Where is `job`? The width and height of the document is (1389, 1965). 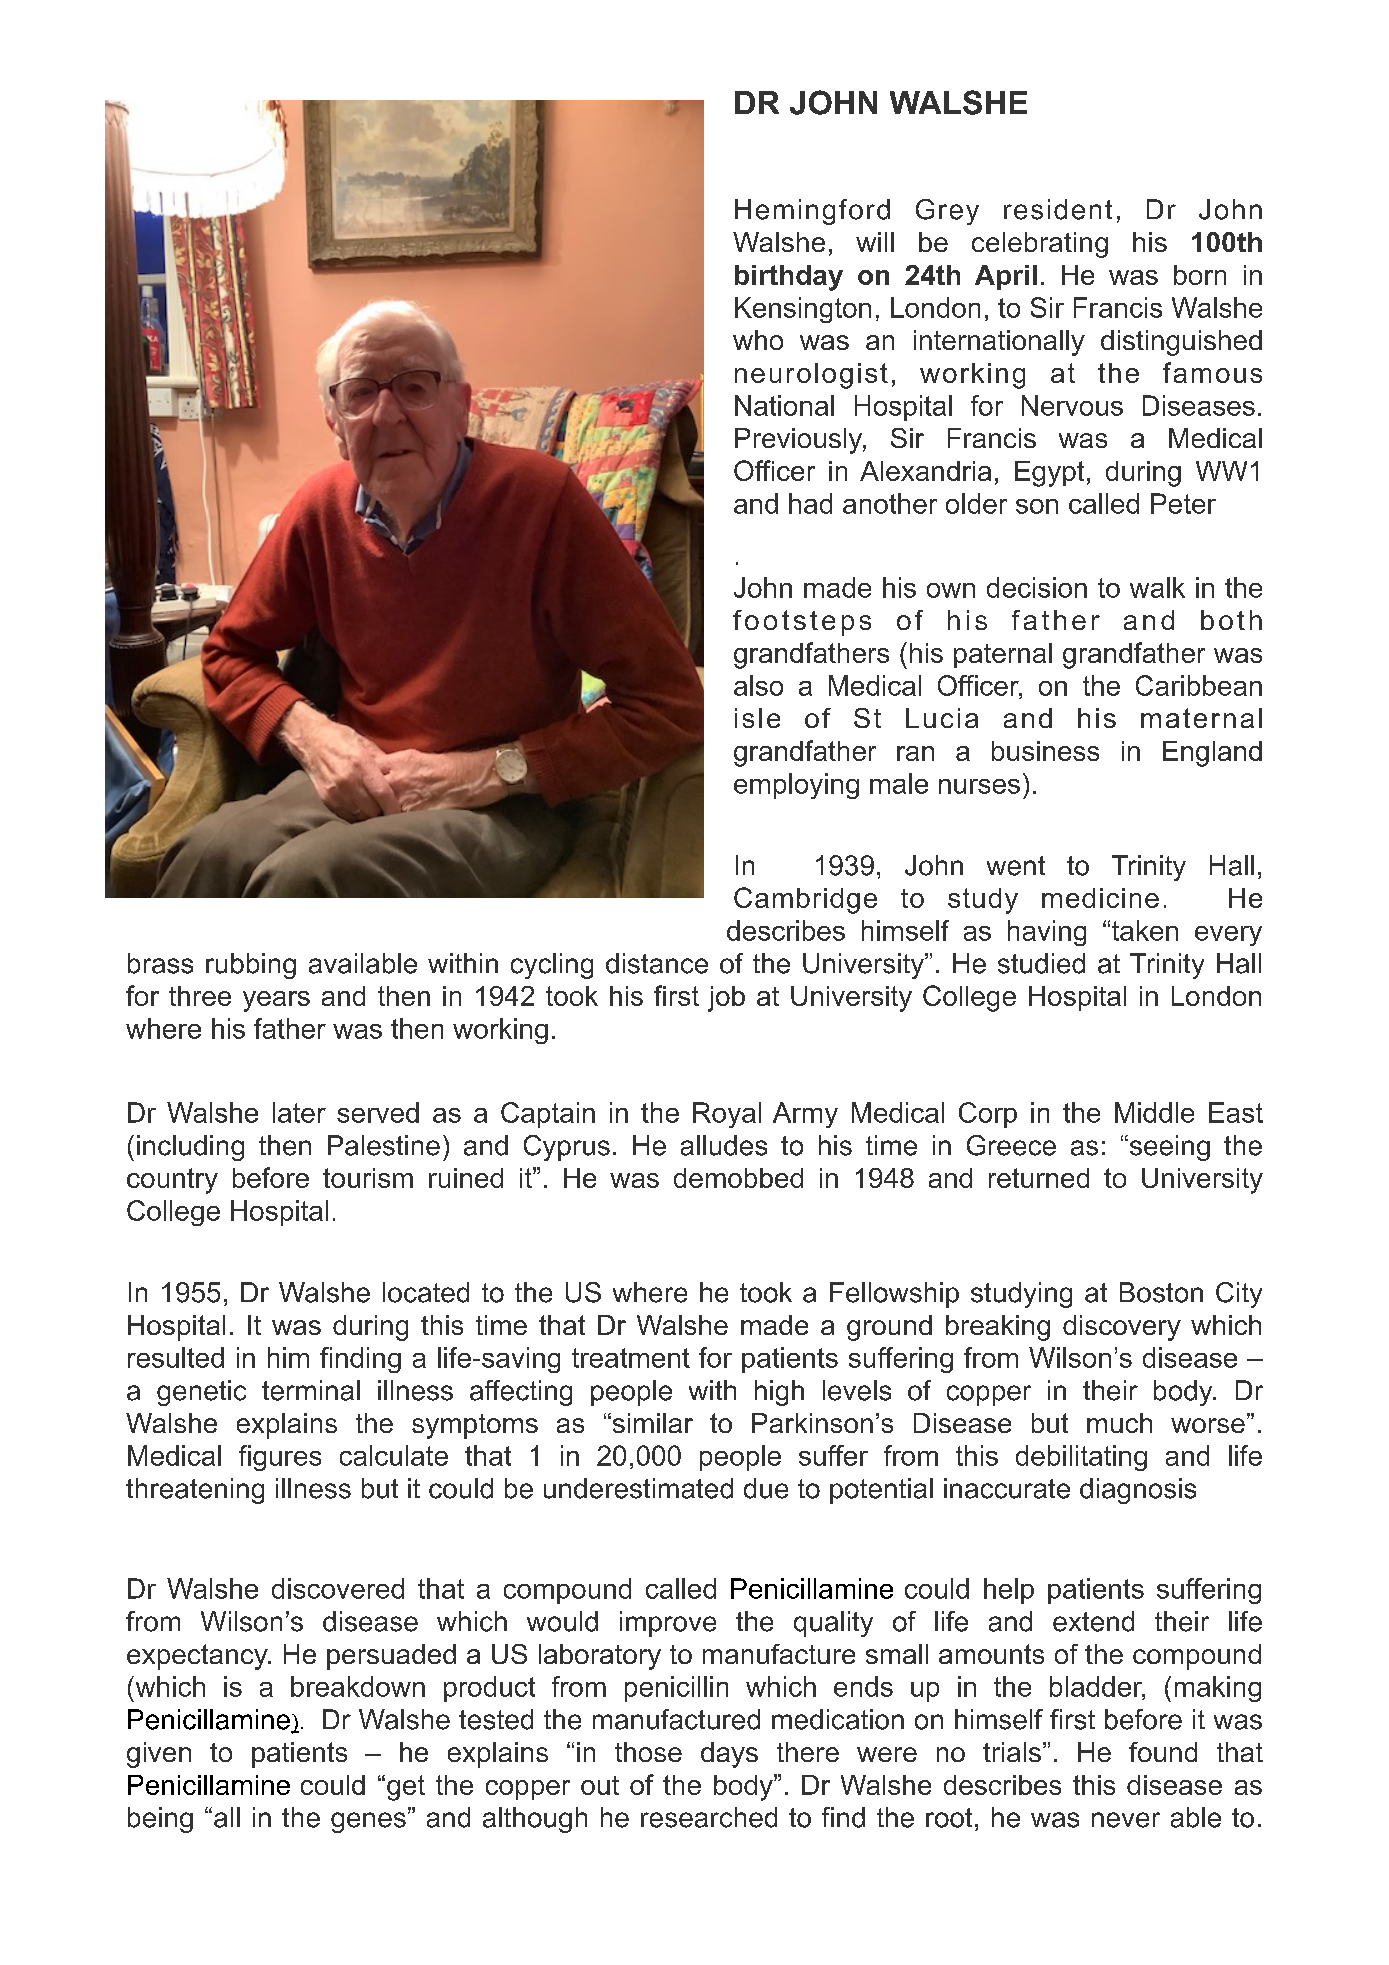 job is located at coordinates (726, 999).
